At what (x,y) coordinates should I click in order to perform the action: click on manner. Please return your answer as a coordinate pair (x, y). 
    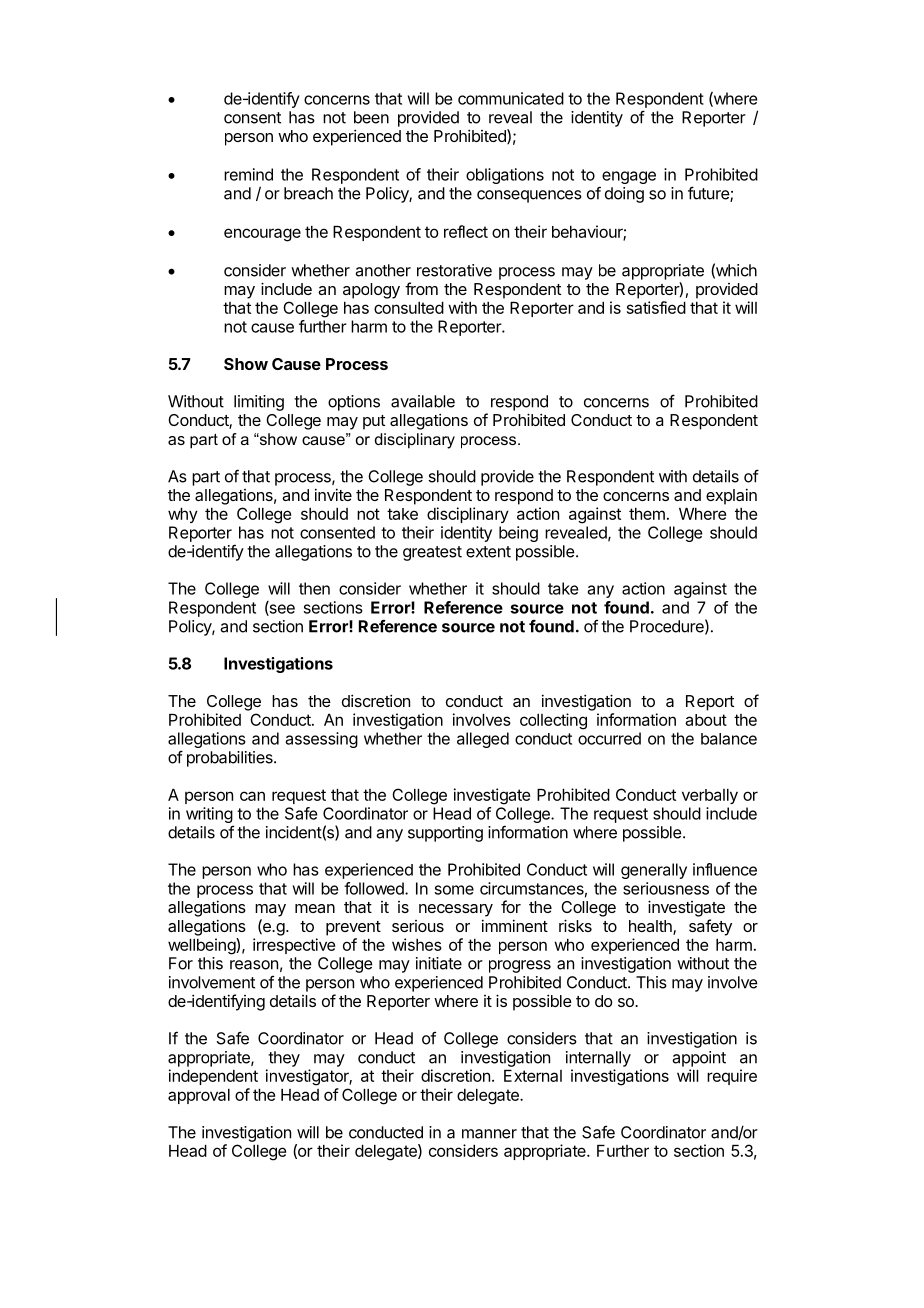
    Looking at the image, I should click on (489, 1134).
